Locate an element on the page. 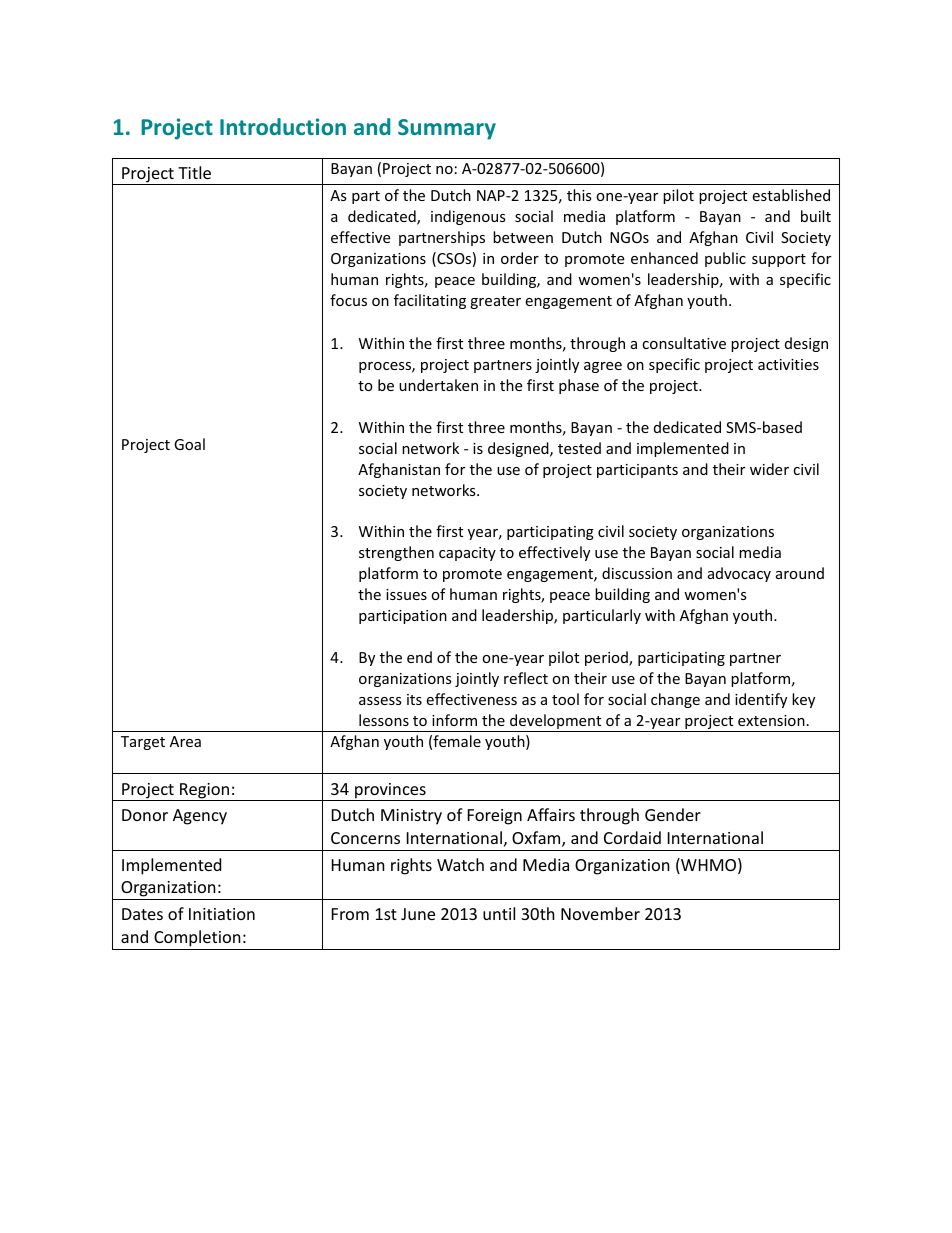 This page has height=1233, width=952. Initiation is located at coordinates (222, 914).
